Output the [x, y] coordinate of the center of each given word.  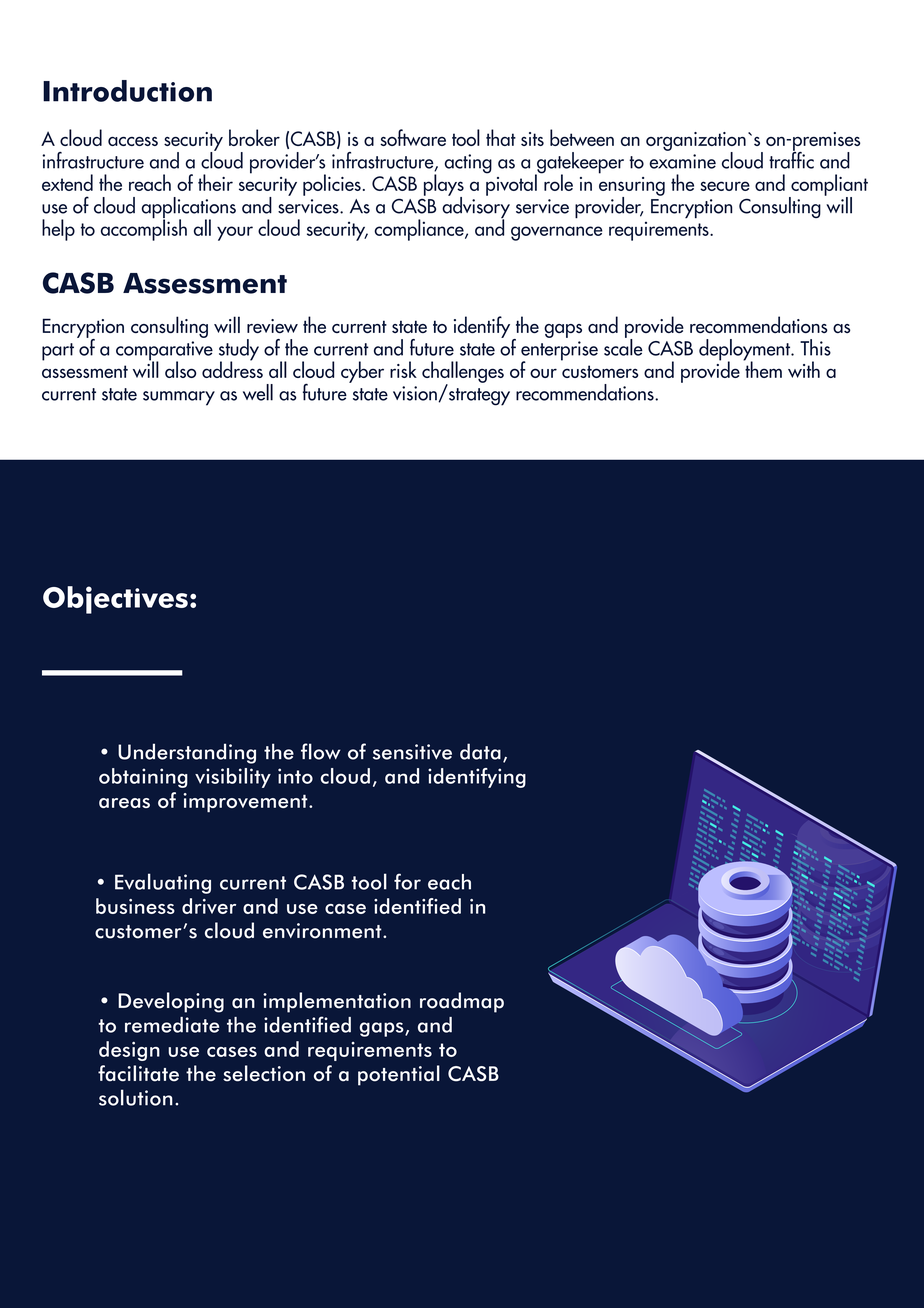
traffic [791, 159]
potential [399, 1075]
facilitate [138, 1073]
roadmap [462, 1002]
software [413, 137]
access [133, 141]
